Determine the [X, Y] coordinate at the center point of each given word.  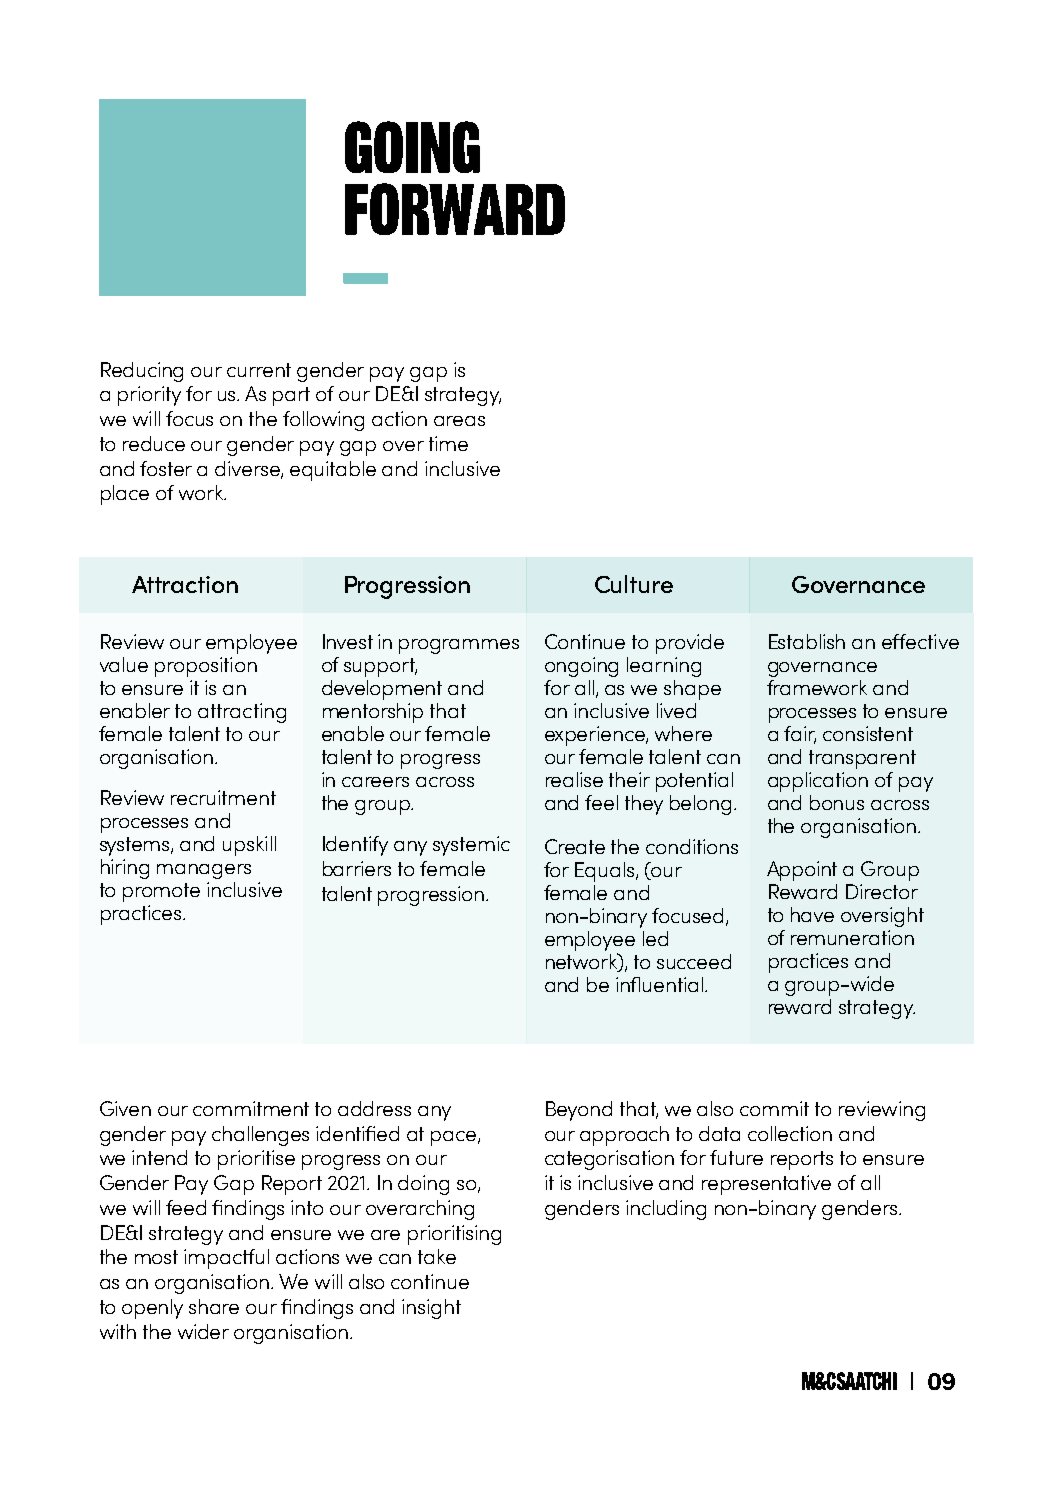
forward [455, 209]
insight [431, 1309]
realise [574, 779]
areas [459, 421]
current [259, 370]
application [818, 782]
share [214, 1306]
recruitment [223, 797]
